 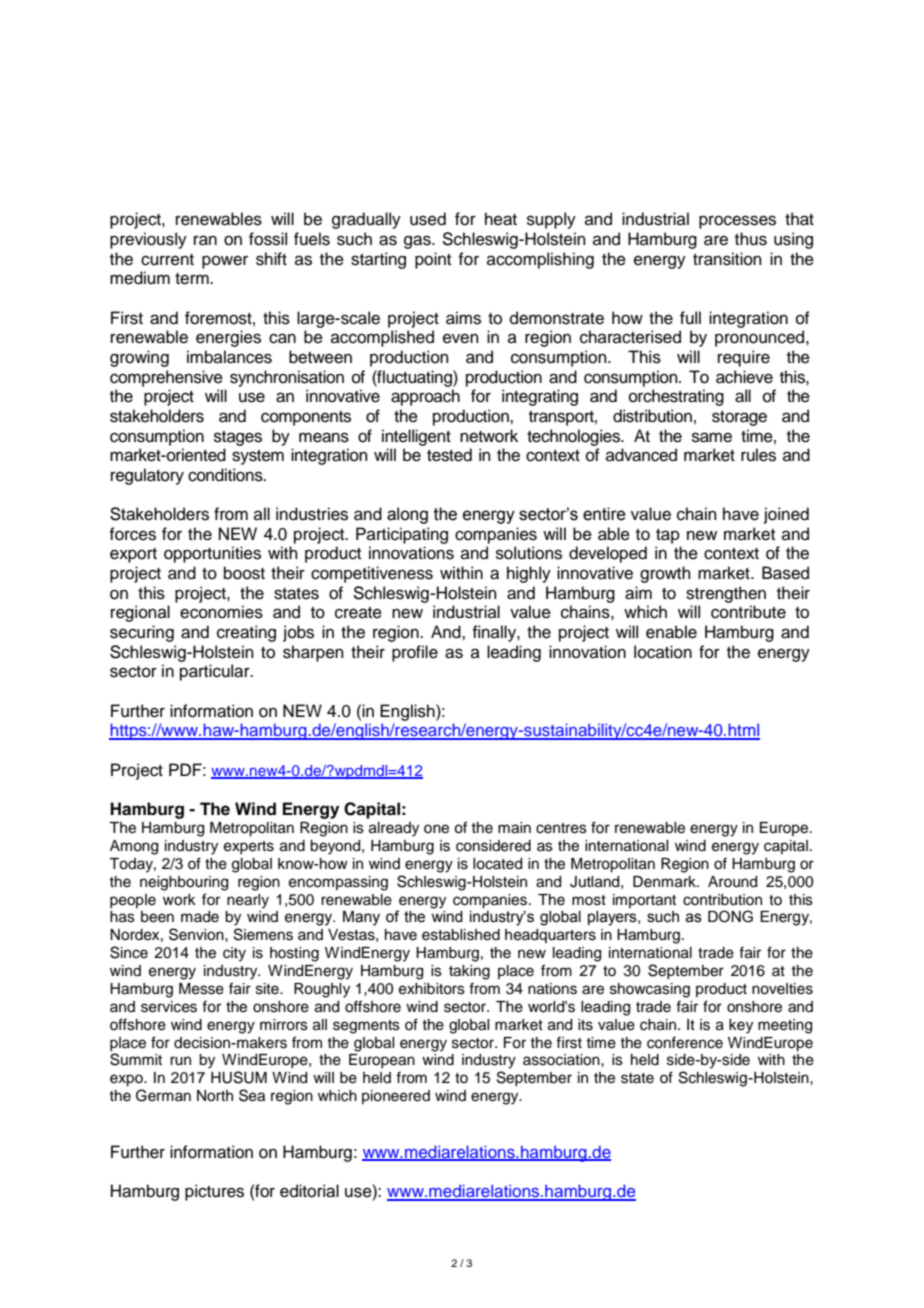 What do you see at coordinates (396, 1097) in the page?
I see `pioneered` at bounding box center [396, 1097].
